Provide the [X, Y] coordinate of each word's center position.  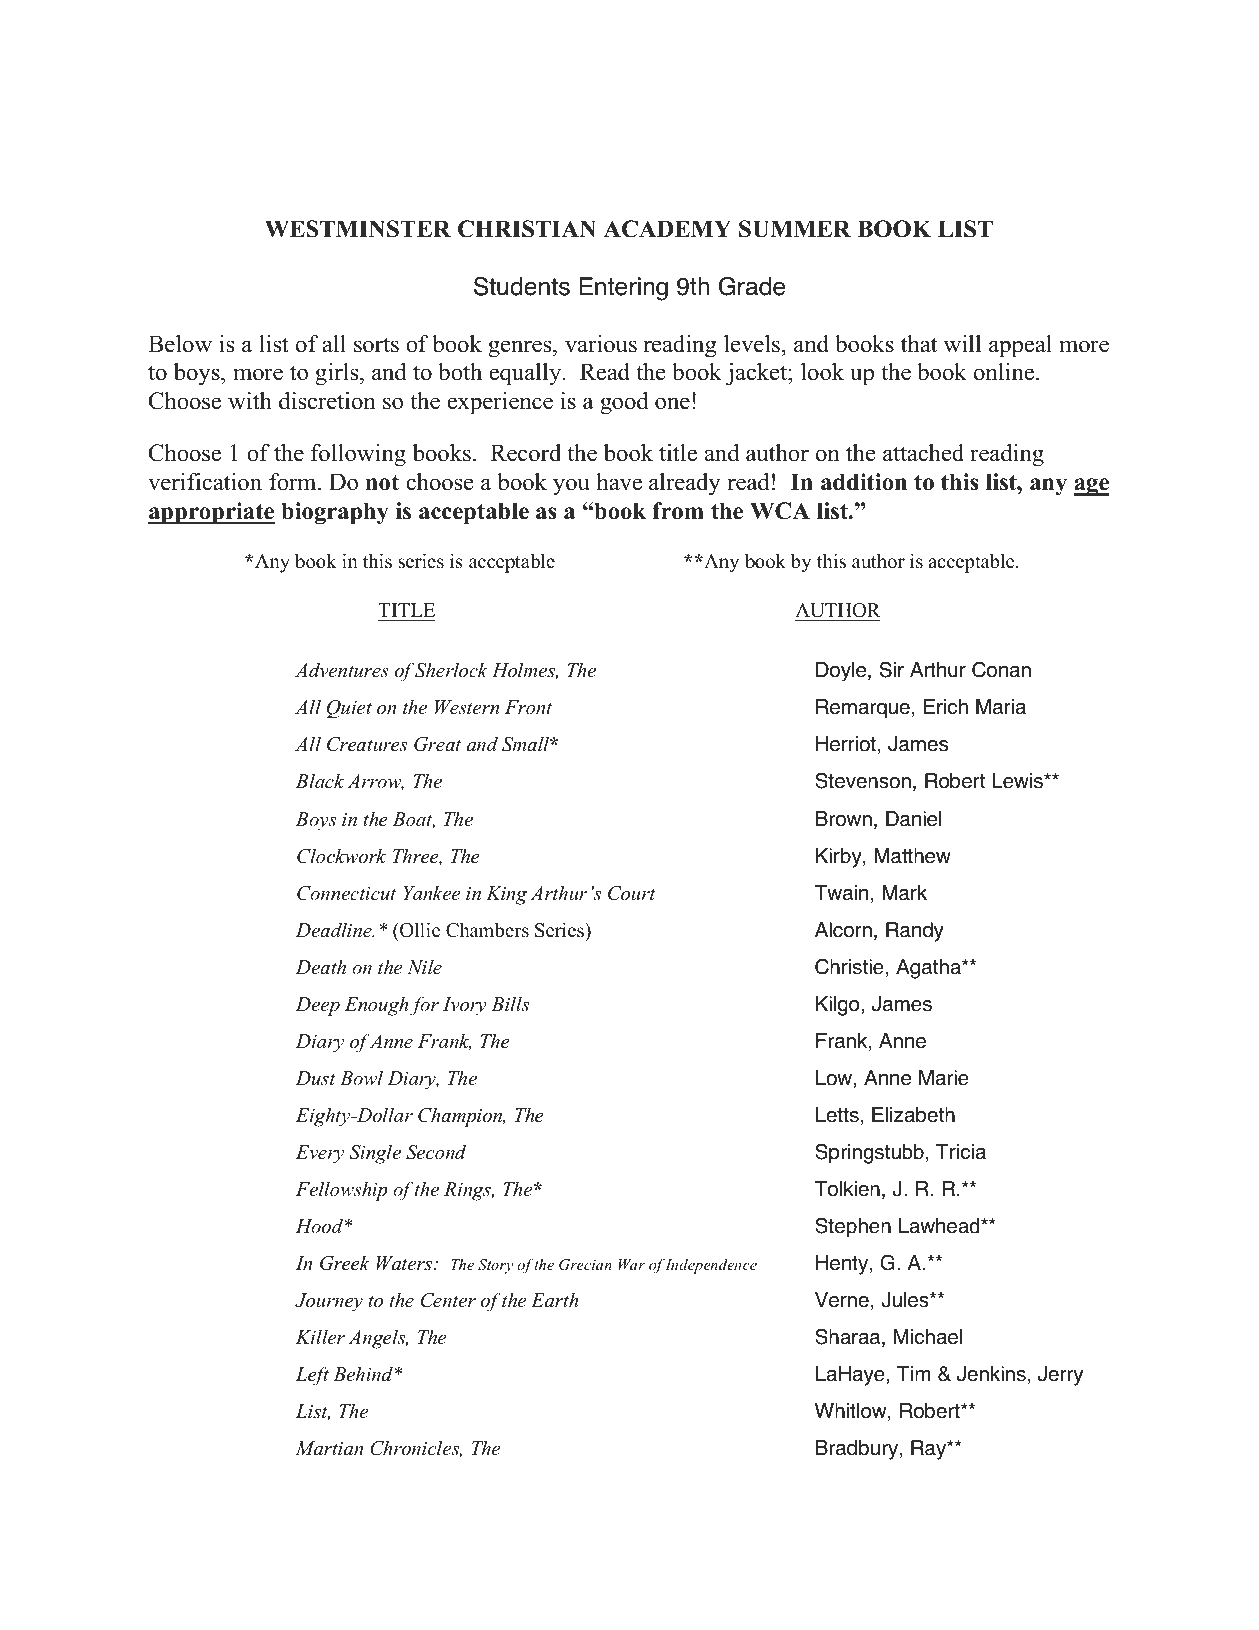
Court [632, 893]
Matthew [912, 856]
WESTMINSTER [358, 229]
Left [312, 1376]
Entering [623, 289]
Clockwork [341, 856]
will [962, 344]
